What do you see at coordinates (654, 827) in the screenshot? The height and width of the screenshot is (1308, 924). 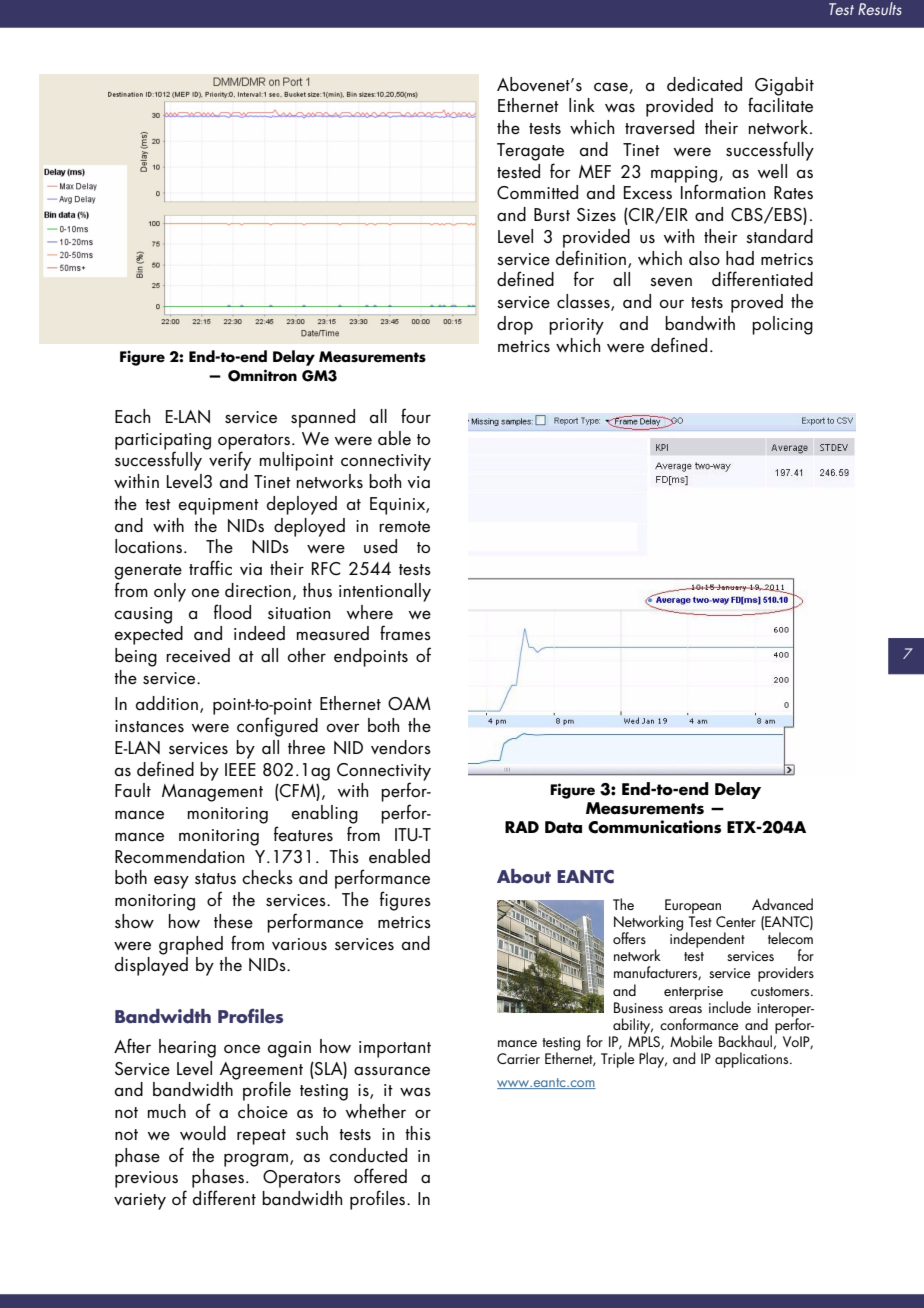 I see `Communications` at bounding box center [654, 827].
